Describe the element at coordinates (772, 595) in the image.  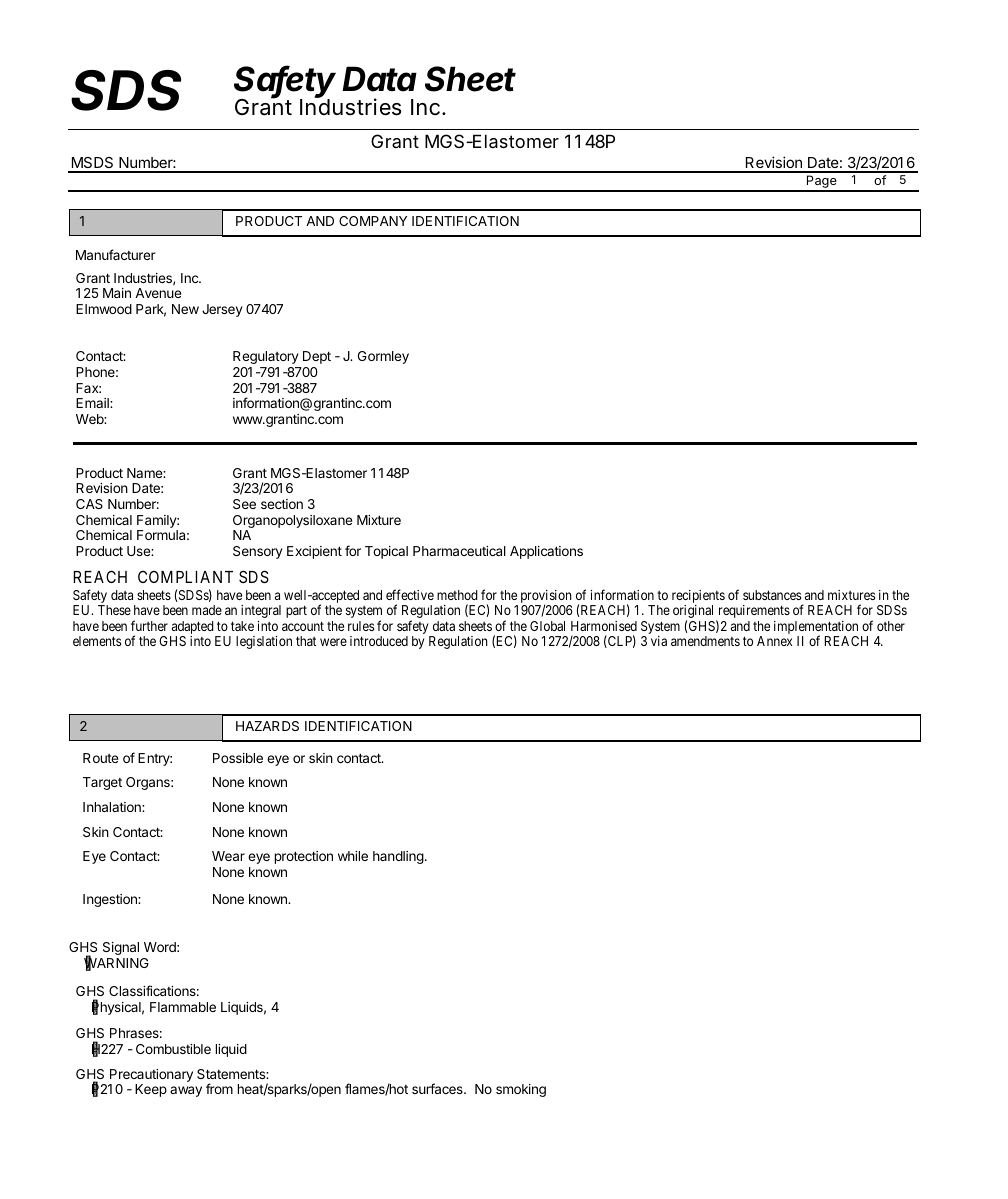
I see `substances` at that location.
